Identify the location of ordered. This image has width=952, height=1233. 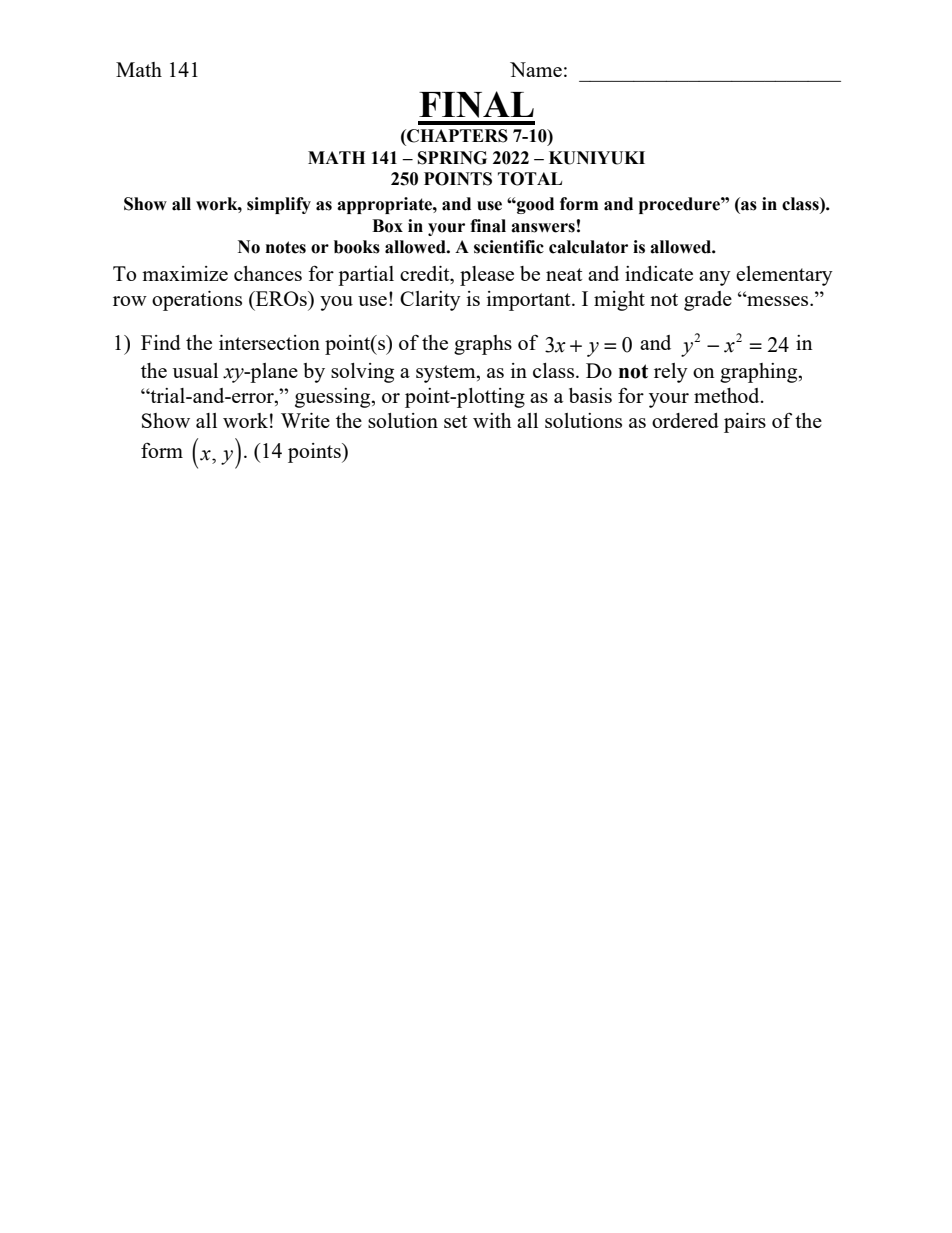
(685, 420).
